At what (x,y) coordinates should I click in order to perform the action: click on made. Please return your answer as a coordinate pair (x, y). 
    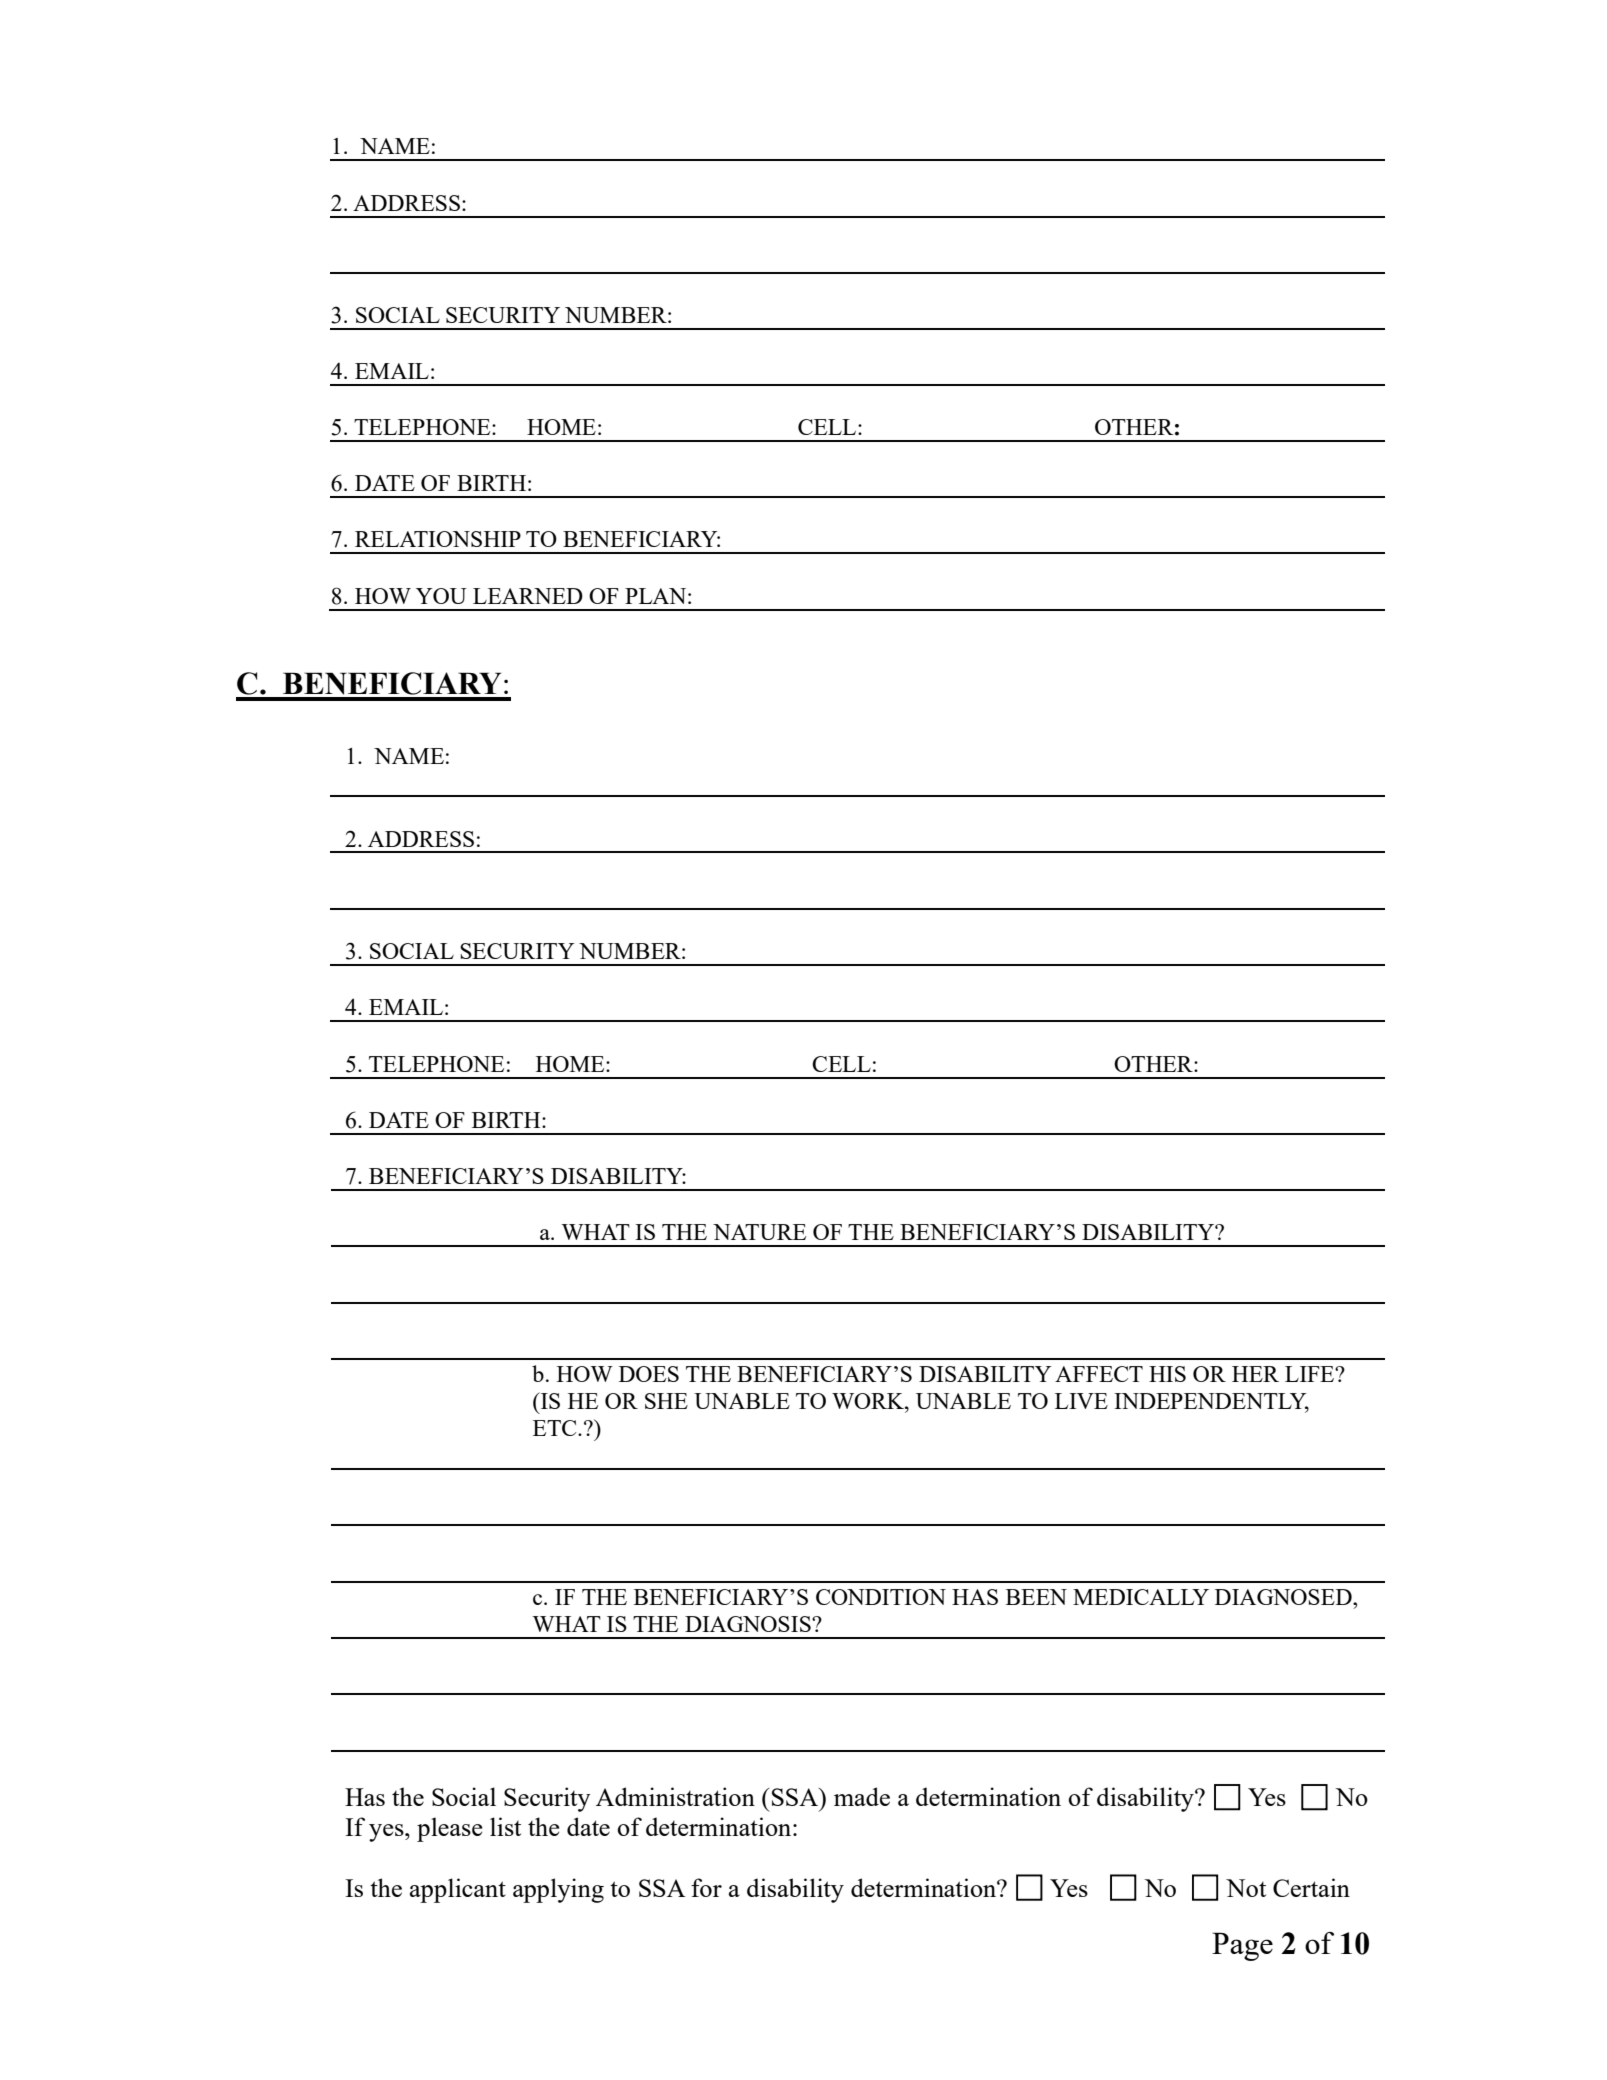
    Looking at the image, I should click on (862, 1796).
